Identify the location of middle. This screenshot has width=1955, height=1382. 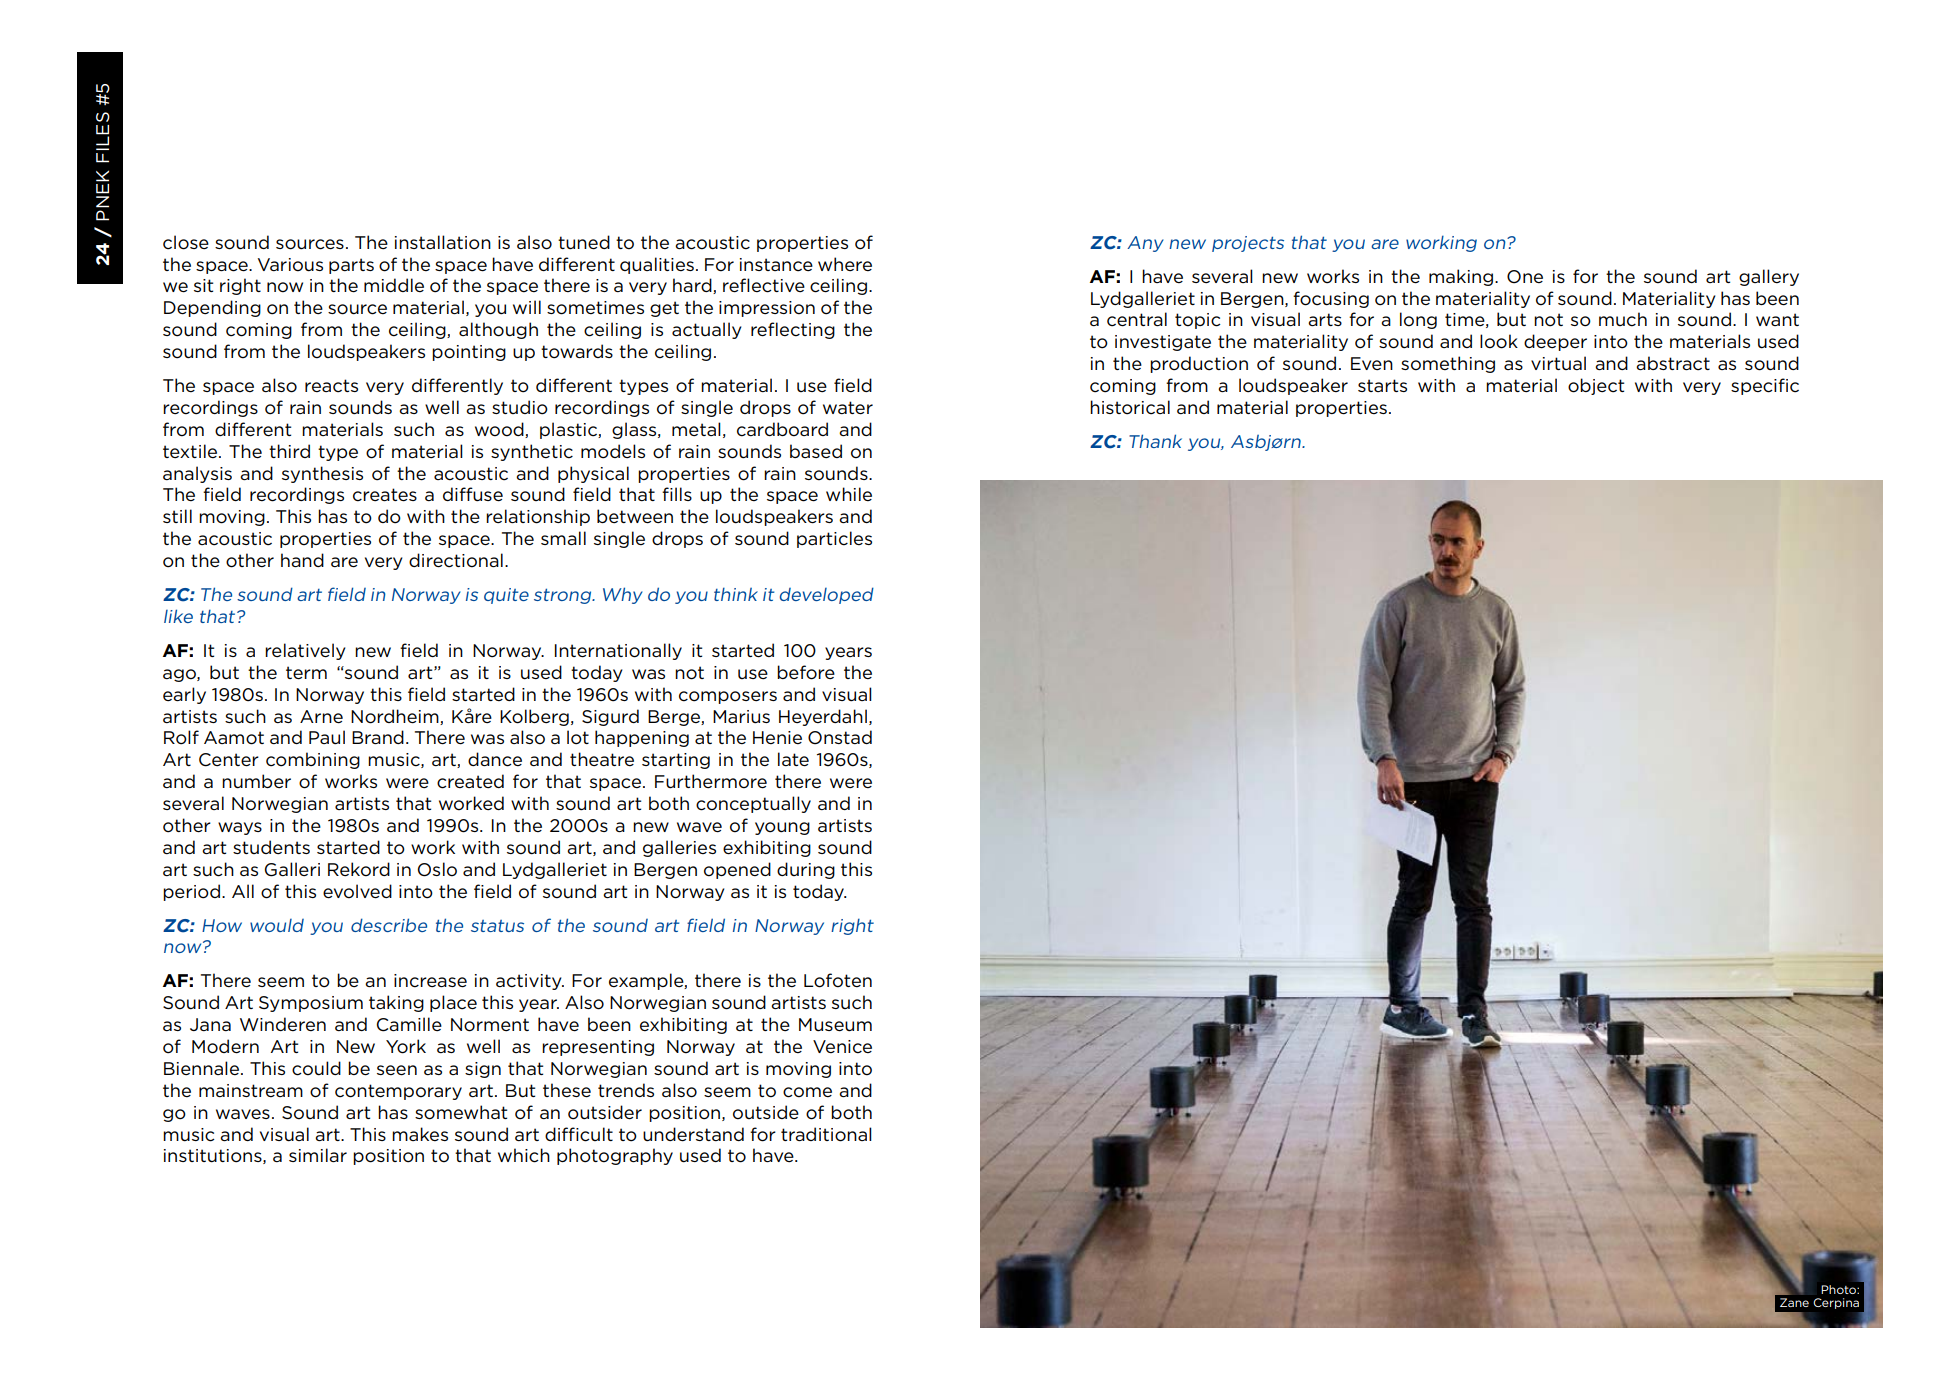
(394, 285).
